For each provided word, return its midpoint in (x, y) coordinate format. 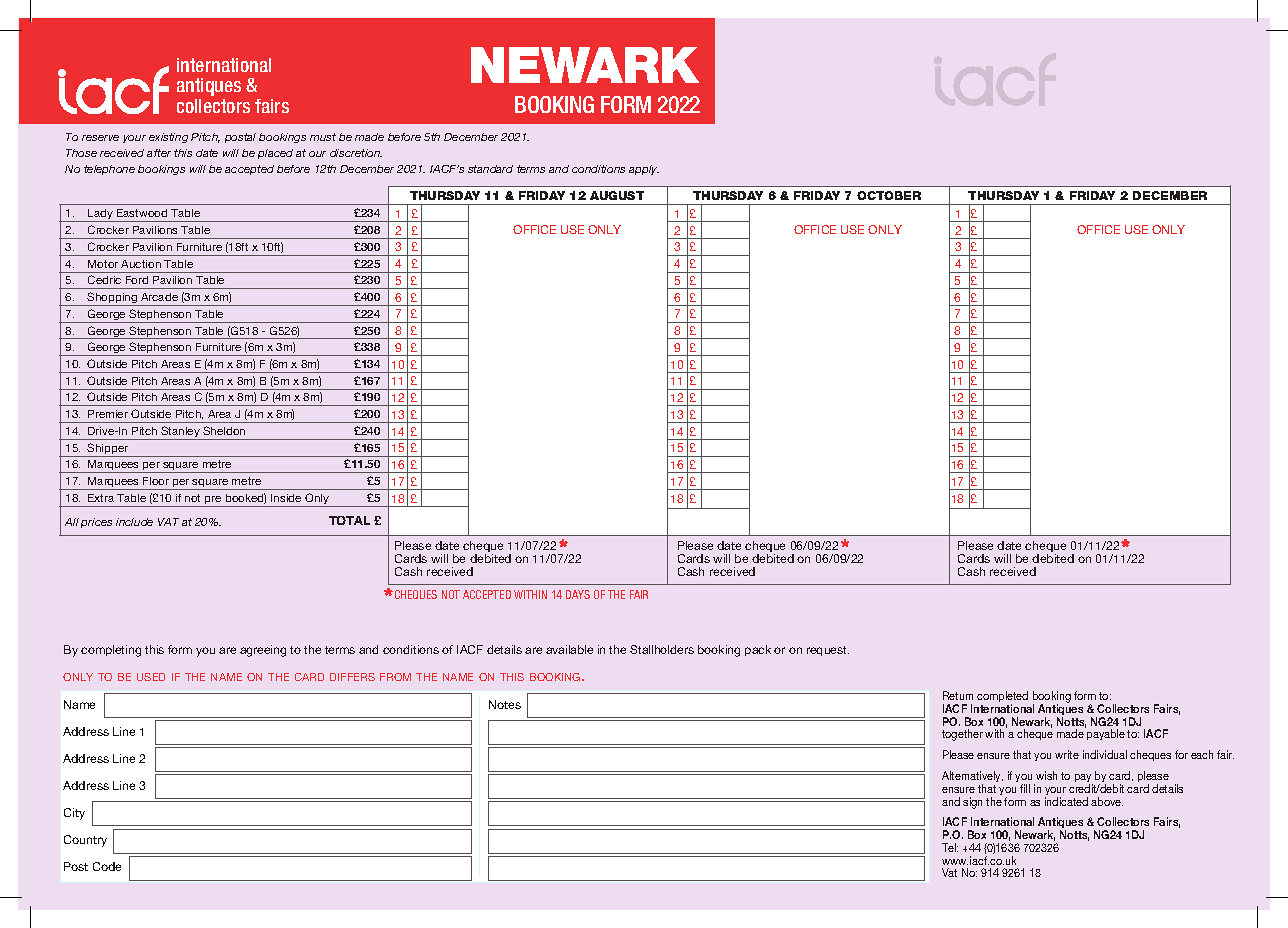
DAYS (578, 594)
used (151, 677)
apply (644, 170)
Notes (505, 704)
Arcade (159, 297)
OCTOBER (889, 195)
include (134, 522)
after (159, 153)
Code (107, 866)
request (828, 651)
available (569, 649)
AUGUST (617, 195)
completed (1002, 698)
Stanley (180, 433)
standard (490, 169)
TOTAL (349, 520)
